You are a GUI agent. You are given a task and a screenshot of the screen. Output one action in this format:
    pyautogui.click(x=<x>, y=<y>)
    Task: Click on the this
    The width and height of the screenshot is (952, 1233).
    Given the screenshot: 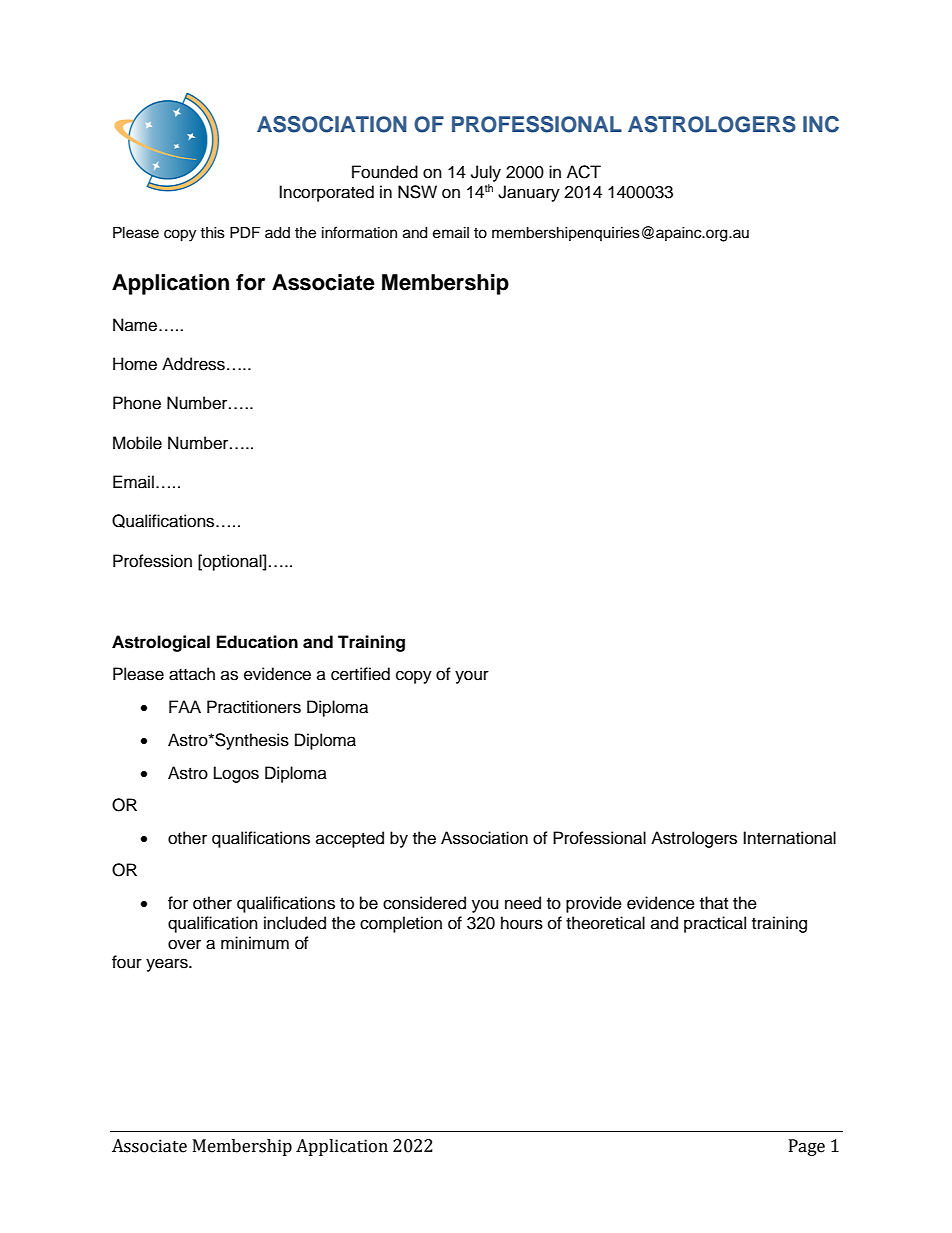 What is the action you would take?
    pyautogui.click(x=212, y=233)
